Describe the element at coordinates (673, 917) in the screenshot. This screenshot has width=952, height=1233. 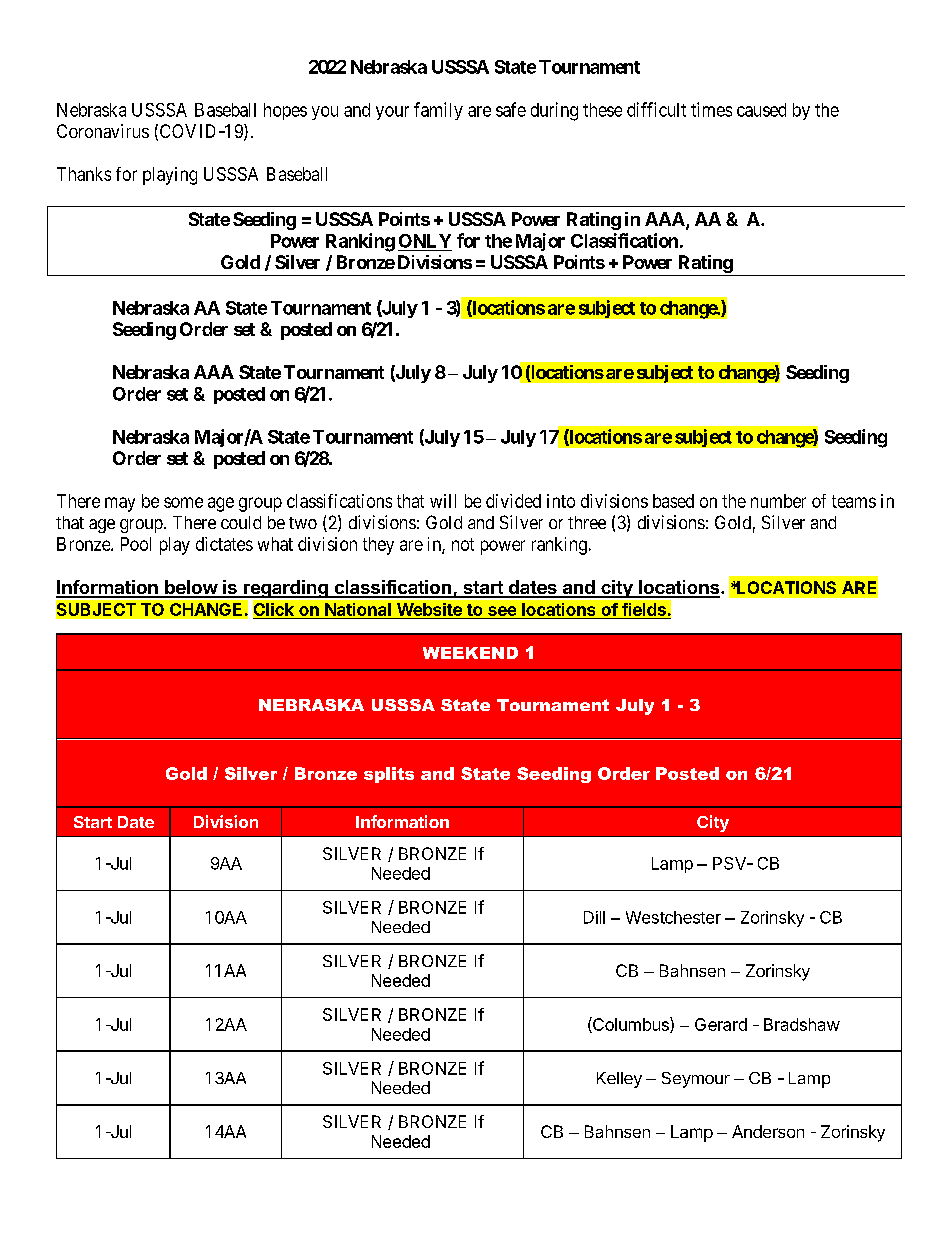
I see `Westchester` at that location.
